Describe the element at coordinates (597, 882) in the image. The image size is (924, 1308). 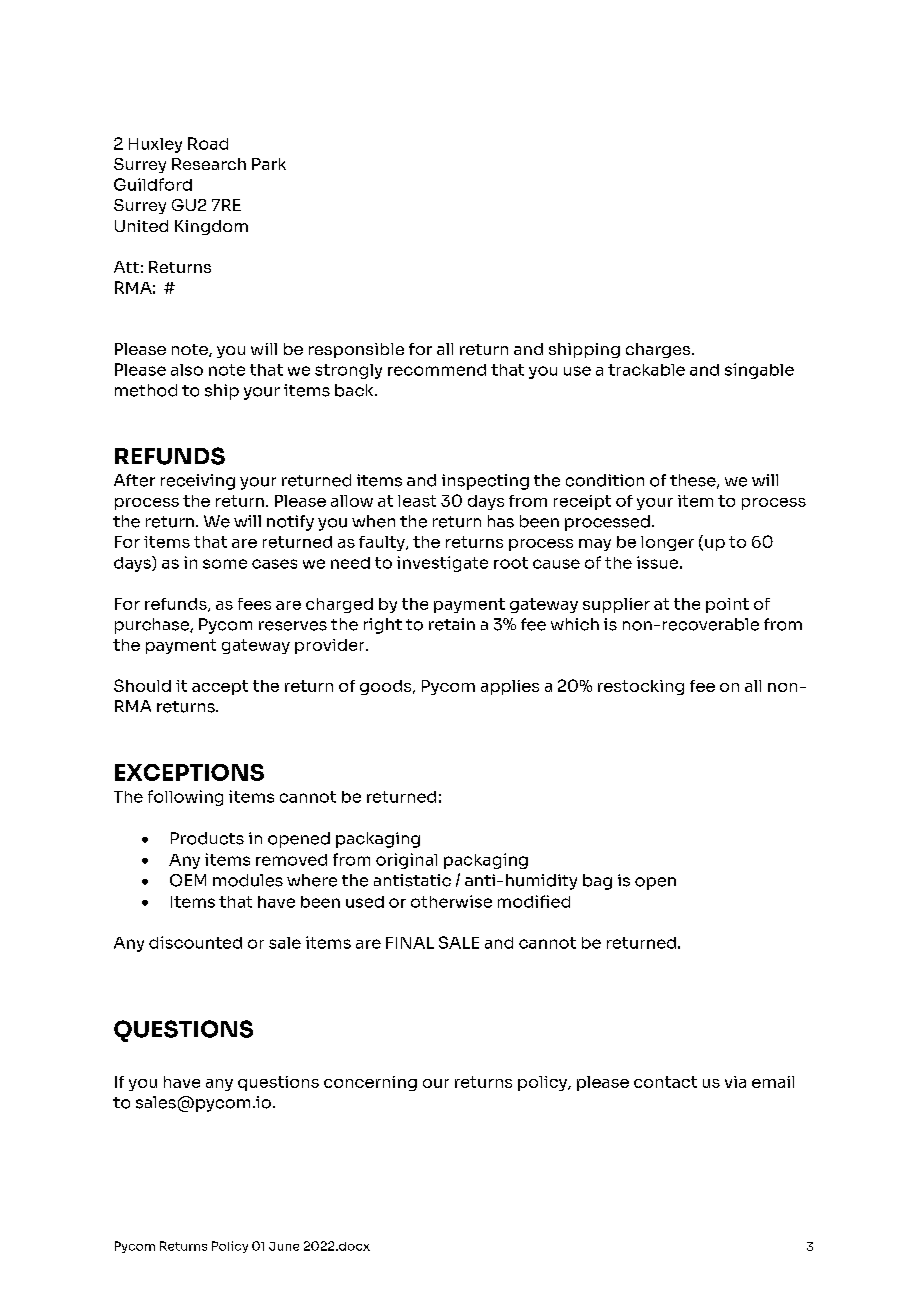
I see `bag` at that location.
